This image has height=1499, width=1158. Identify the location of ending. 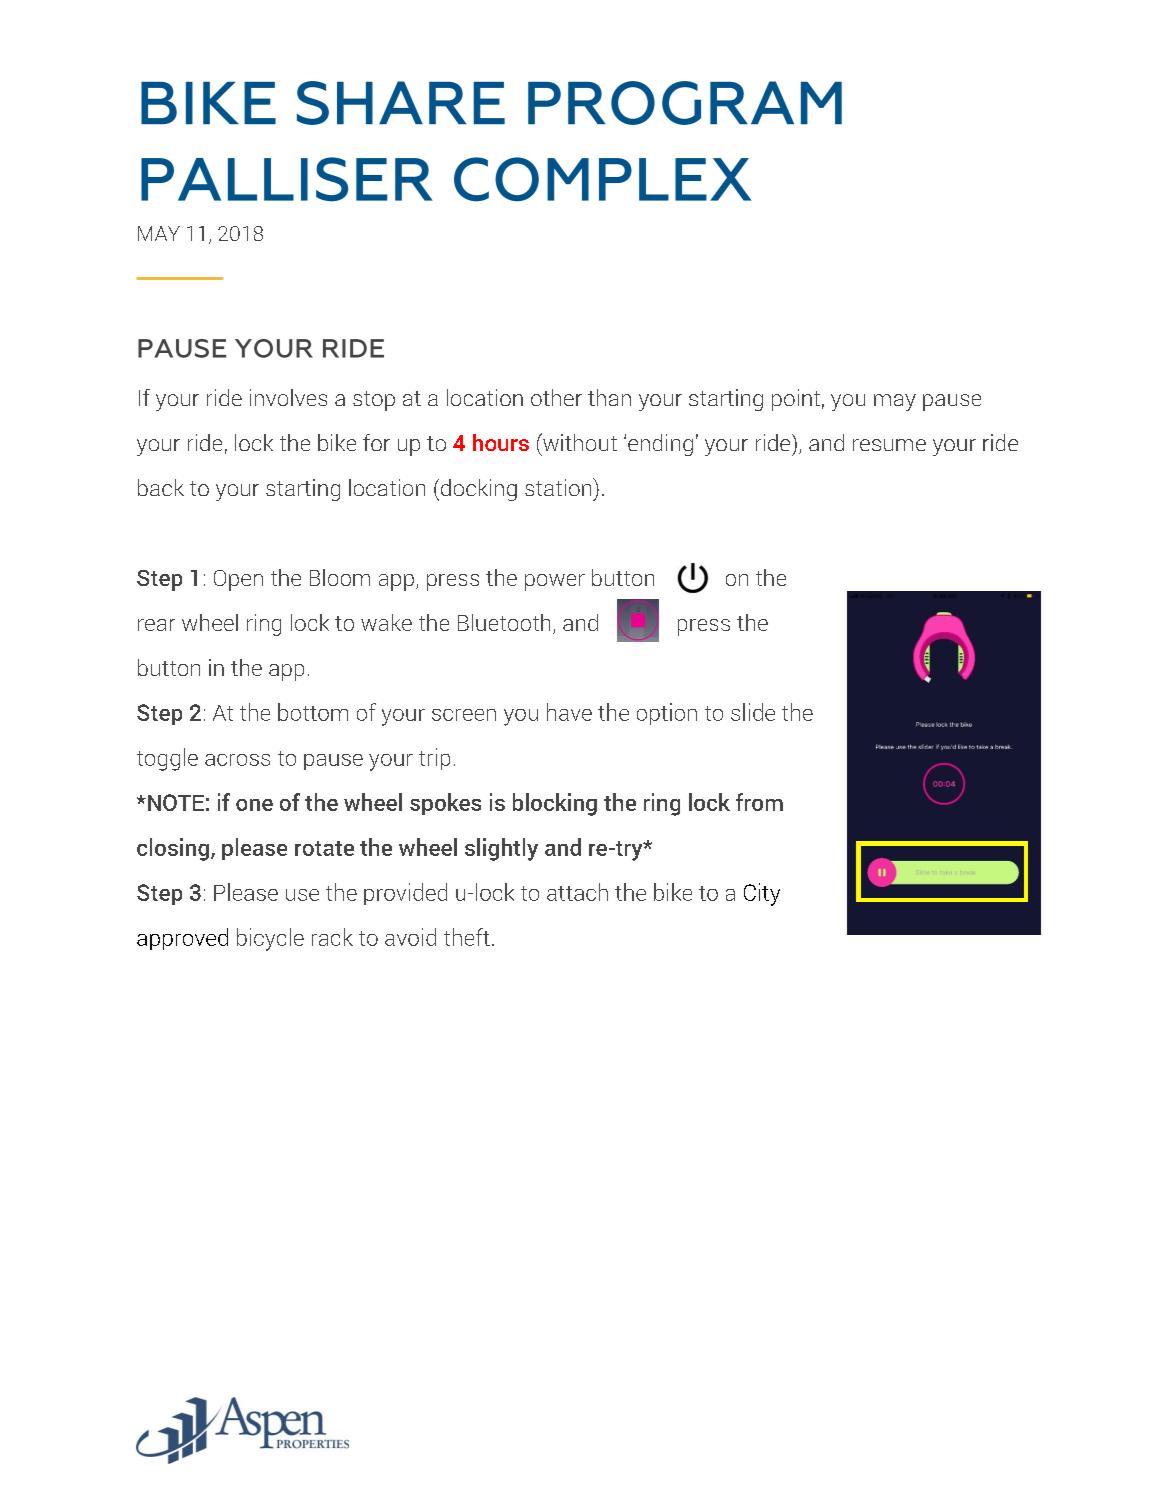
(660, 445).
